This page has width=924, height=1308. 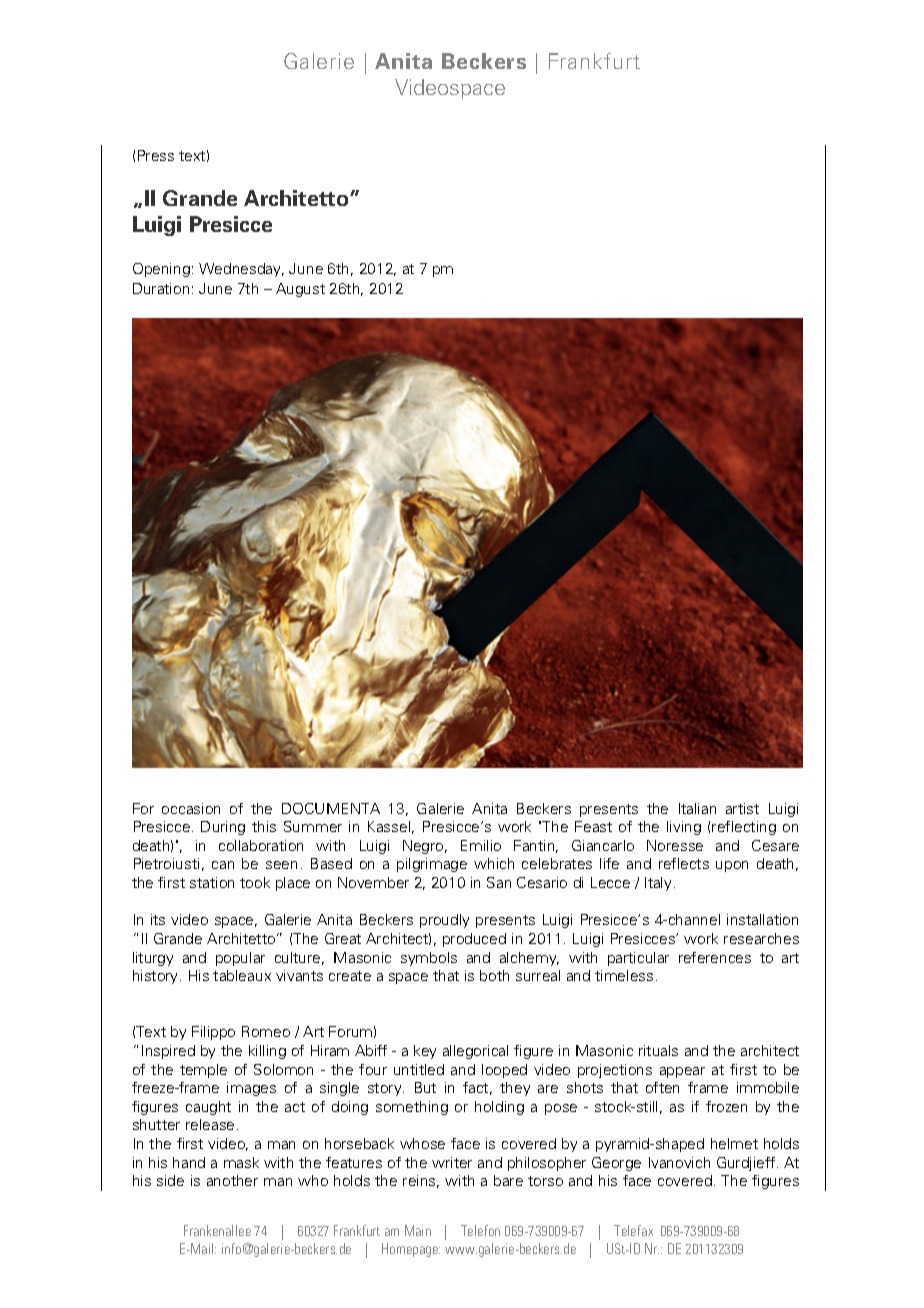 What do you see at coordinates (684, 863) in the page?
I see `reflects` at bounding box center [684, 863].
